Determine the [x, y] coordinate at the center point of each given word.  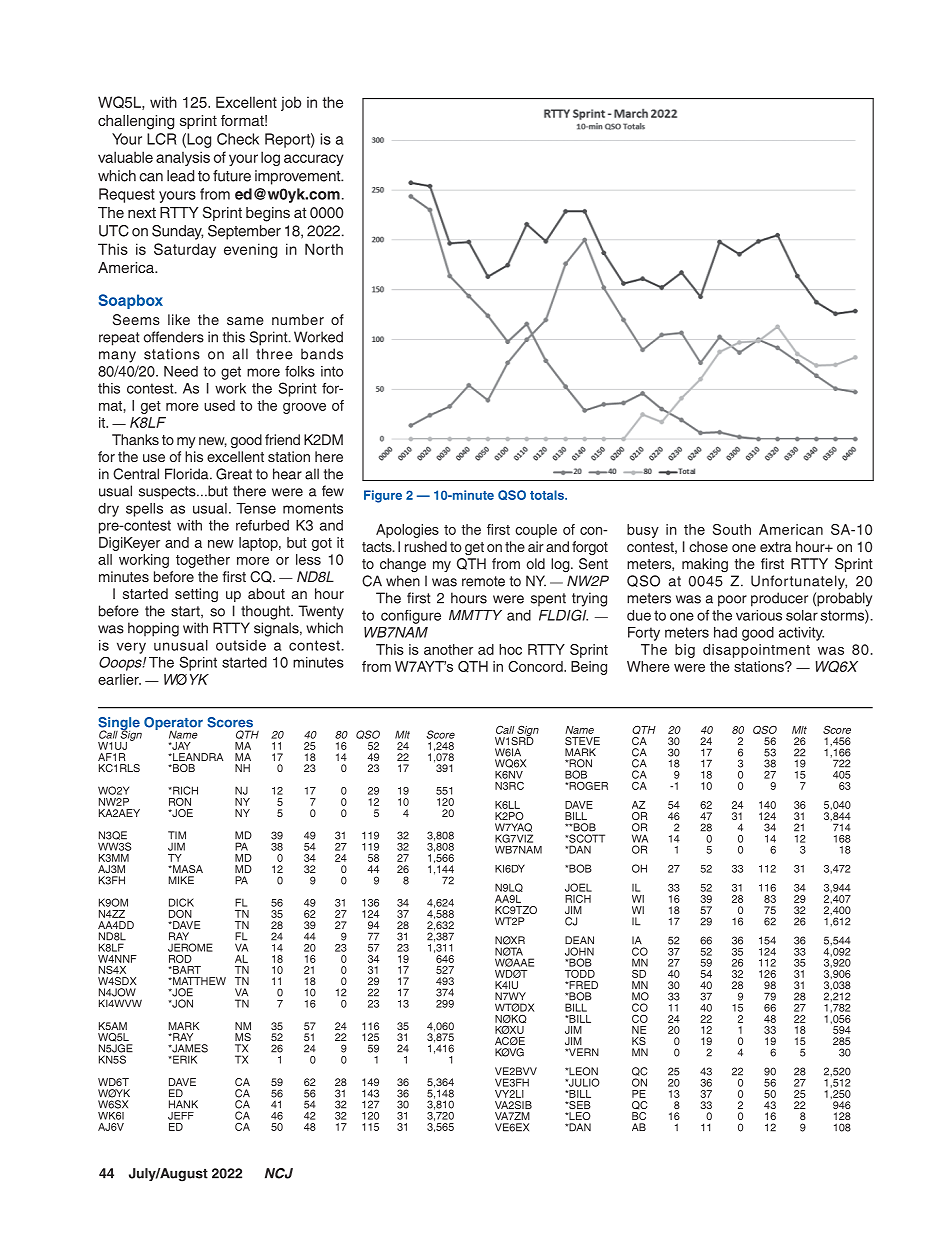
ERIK [184, 1059]
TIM [177, 835]
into [332, 371]
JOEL [578, 887]
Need [181, 371]
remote [483, 581]
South [732, 529]
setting [196, 595]
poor [732, 601]
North [324, 249]
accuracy [314, 160]
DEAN [579, 940]
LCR [162, 139]
